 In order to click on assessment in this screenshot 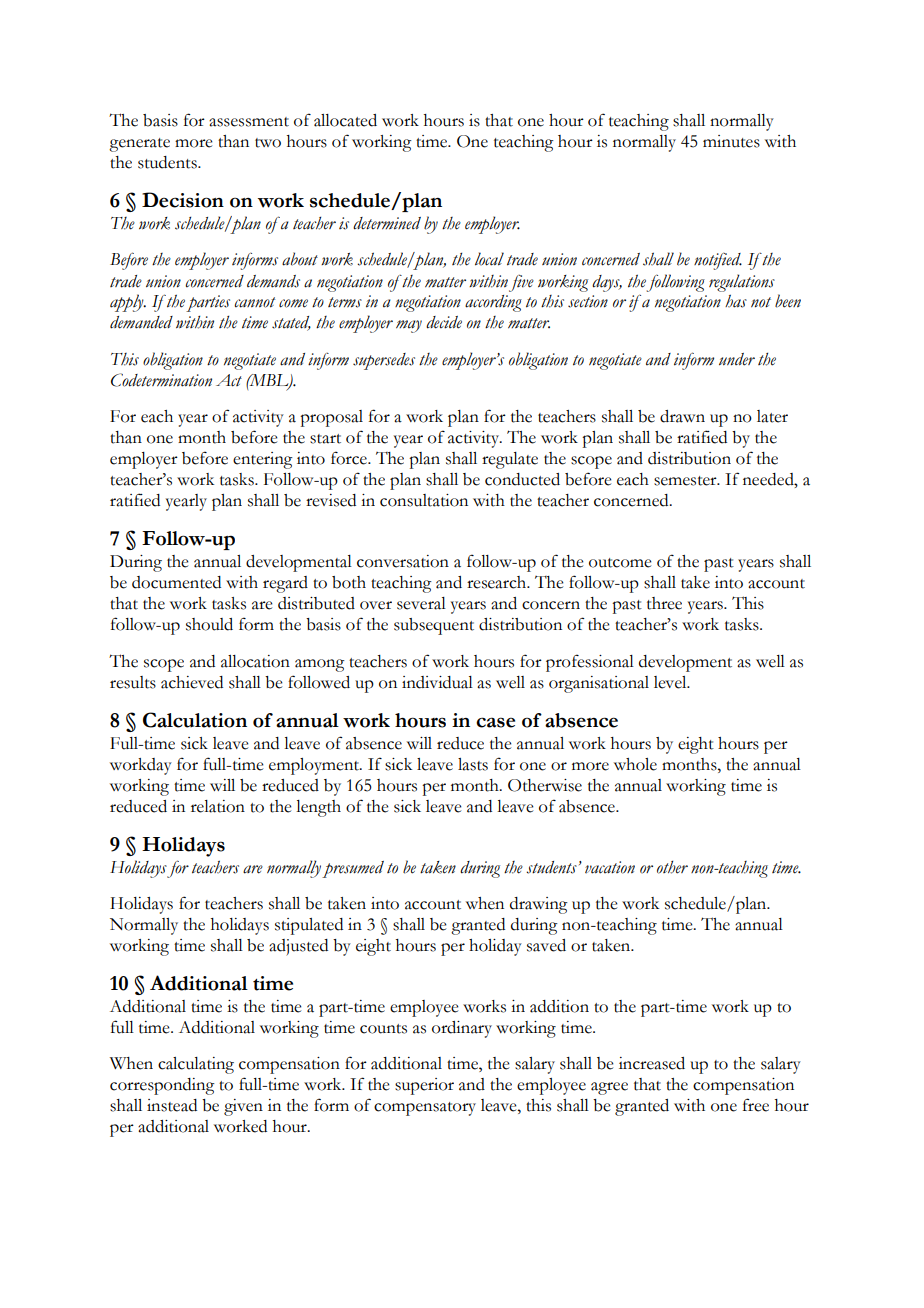, I will do `click(249, 122)`.
